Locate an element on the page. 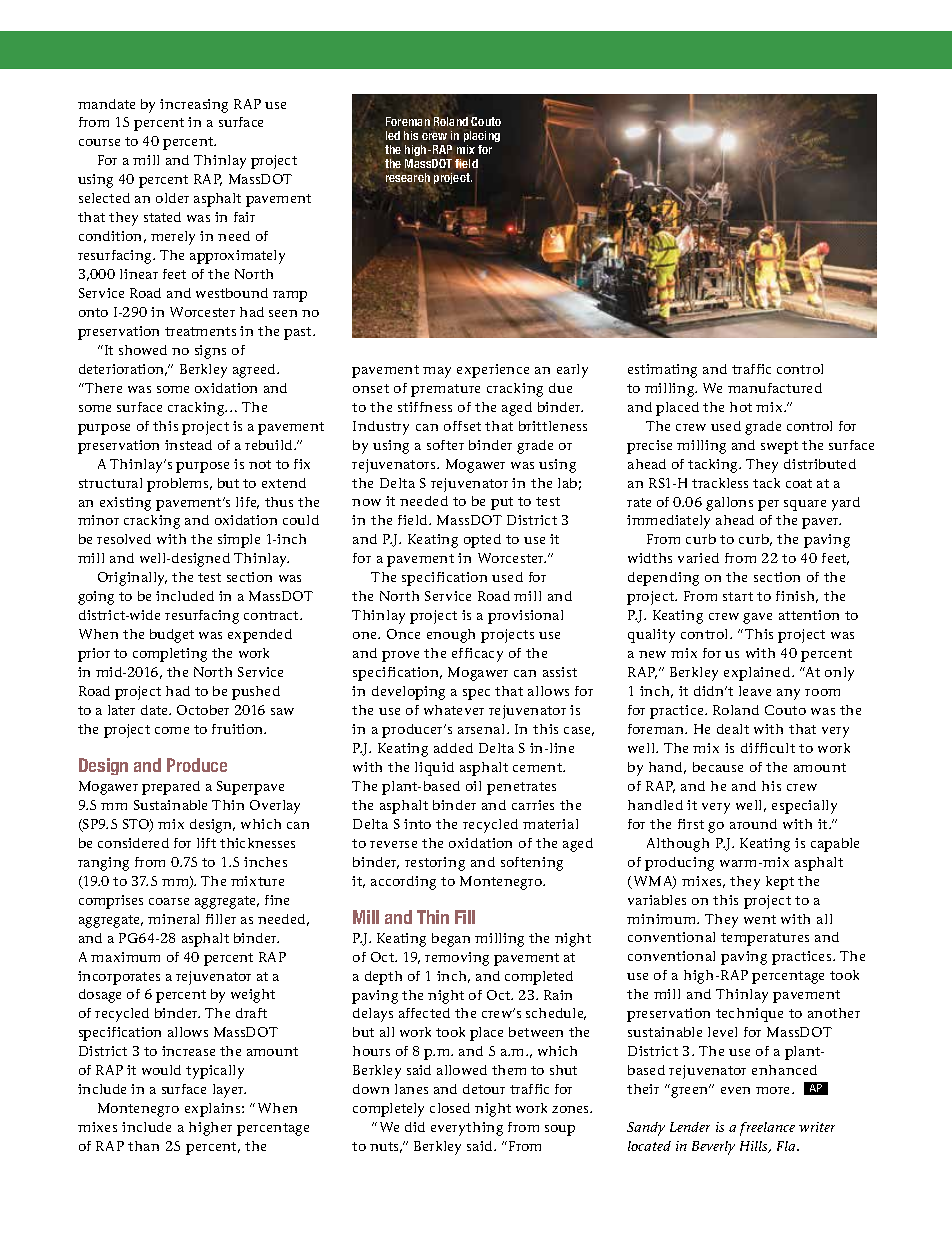  gave is located at coordinates (757, 618).
